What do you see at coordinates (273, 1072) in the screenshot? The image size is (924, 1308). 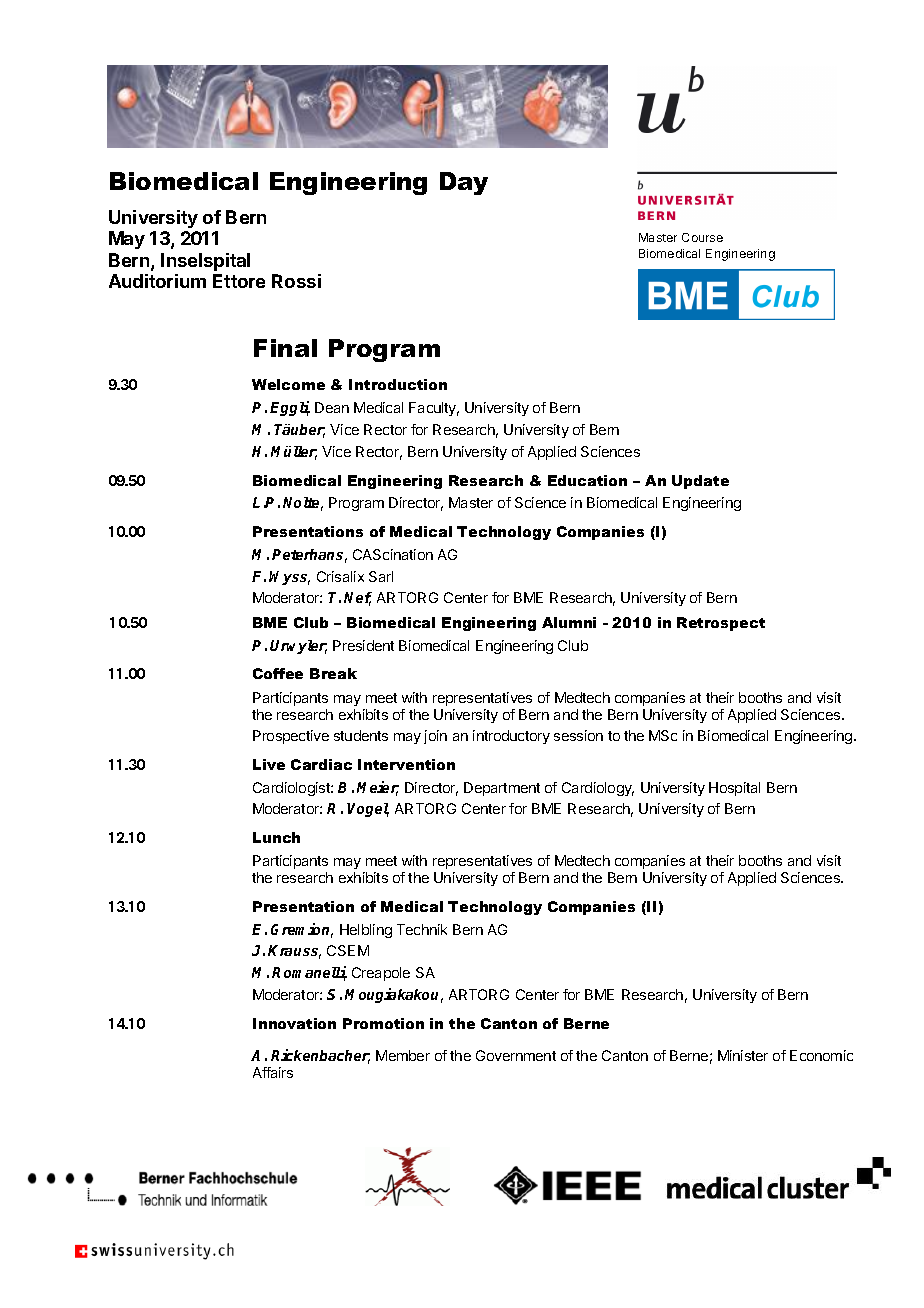 I see `Affairs` at bounding box center [273, 1072].
